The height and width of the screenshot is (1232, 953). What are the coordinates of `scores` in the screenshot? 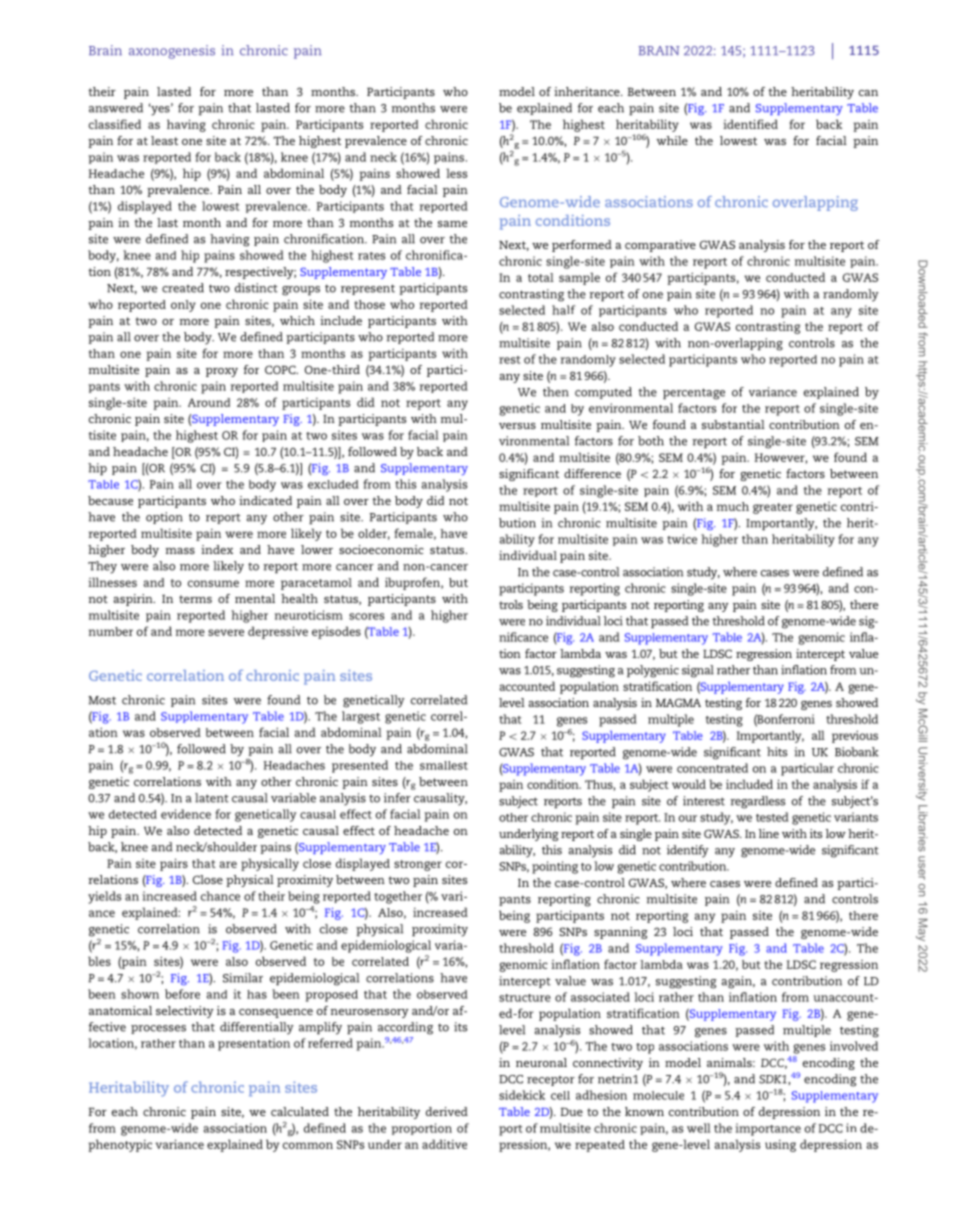 It's located at (366, 616).
